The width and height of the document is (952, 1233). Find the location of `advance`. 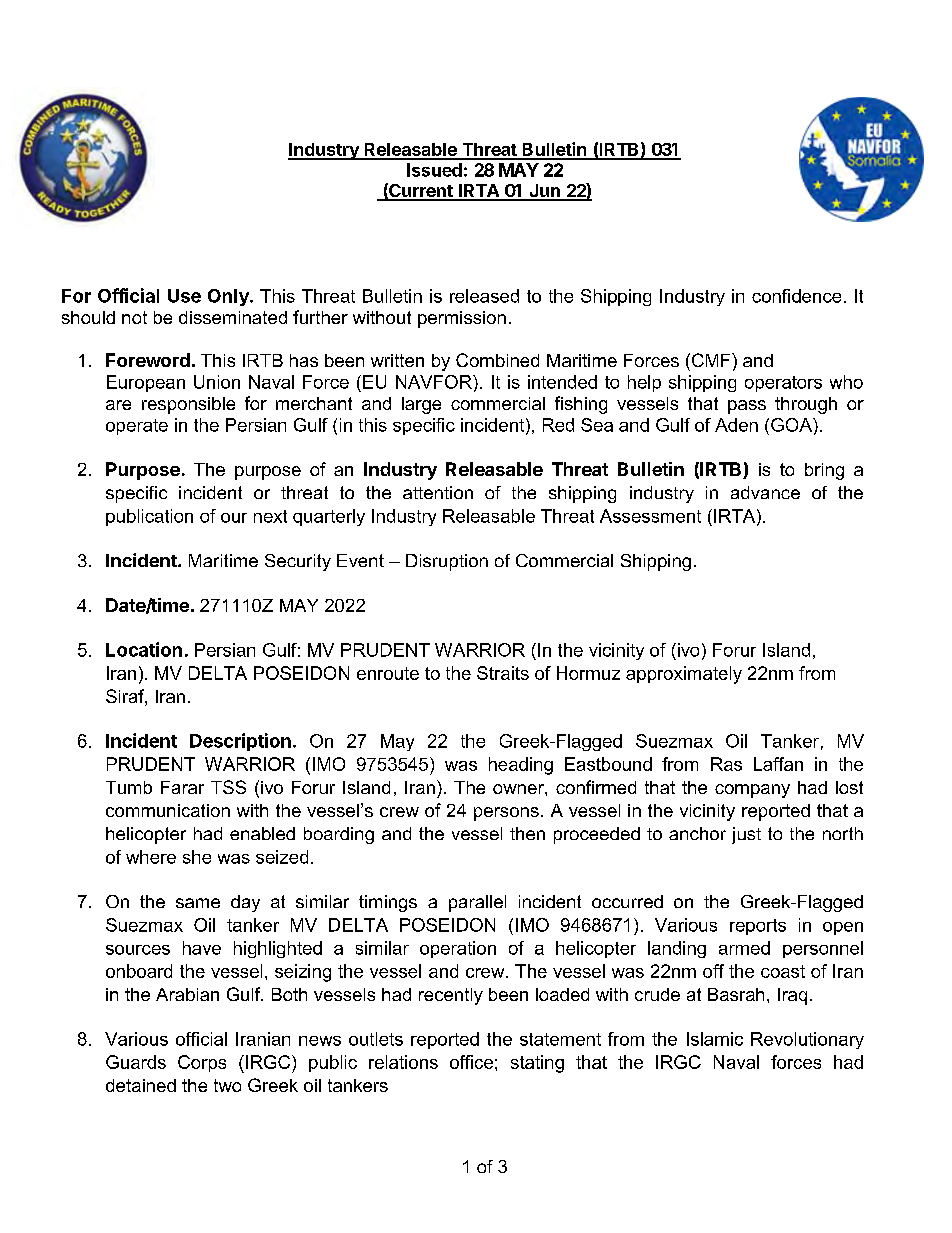

advance is located at coordinates (765, 492).
